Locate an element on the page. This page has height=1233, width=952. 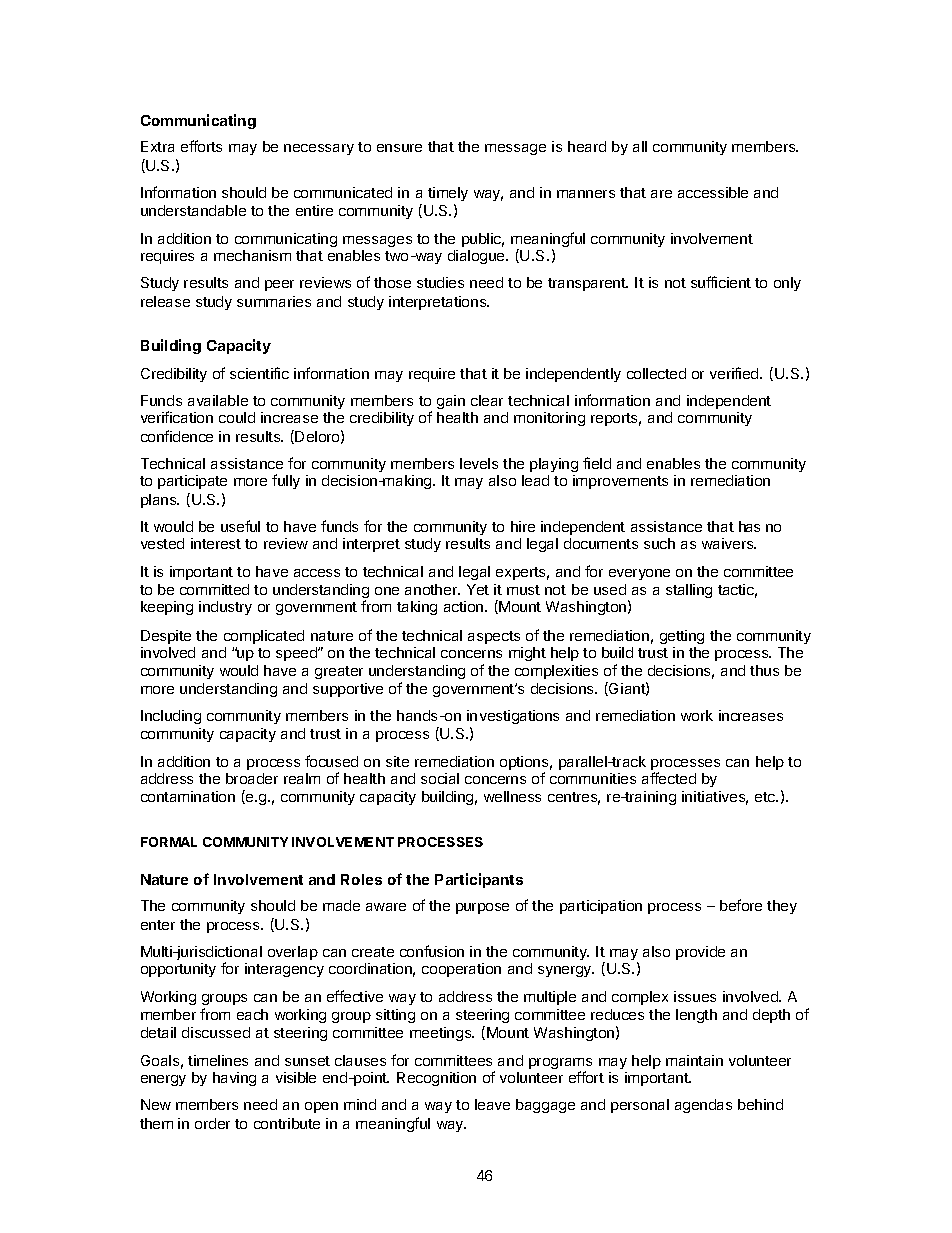
having is located at coordinates (234, 1079).
